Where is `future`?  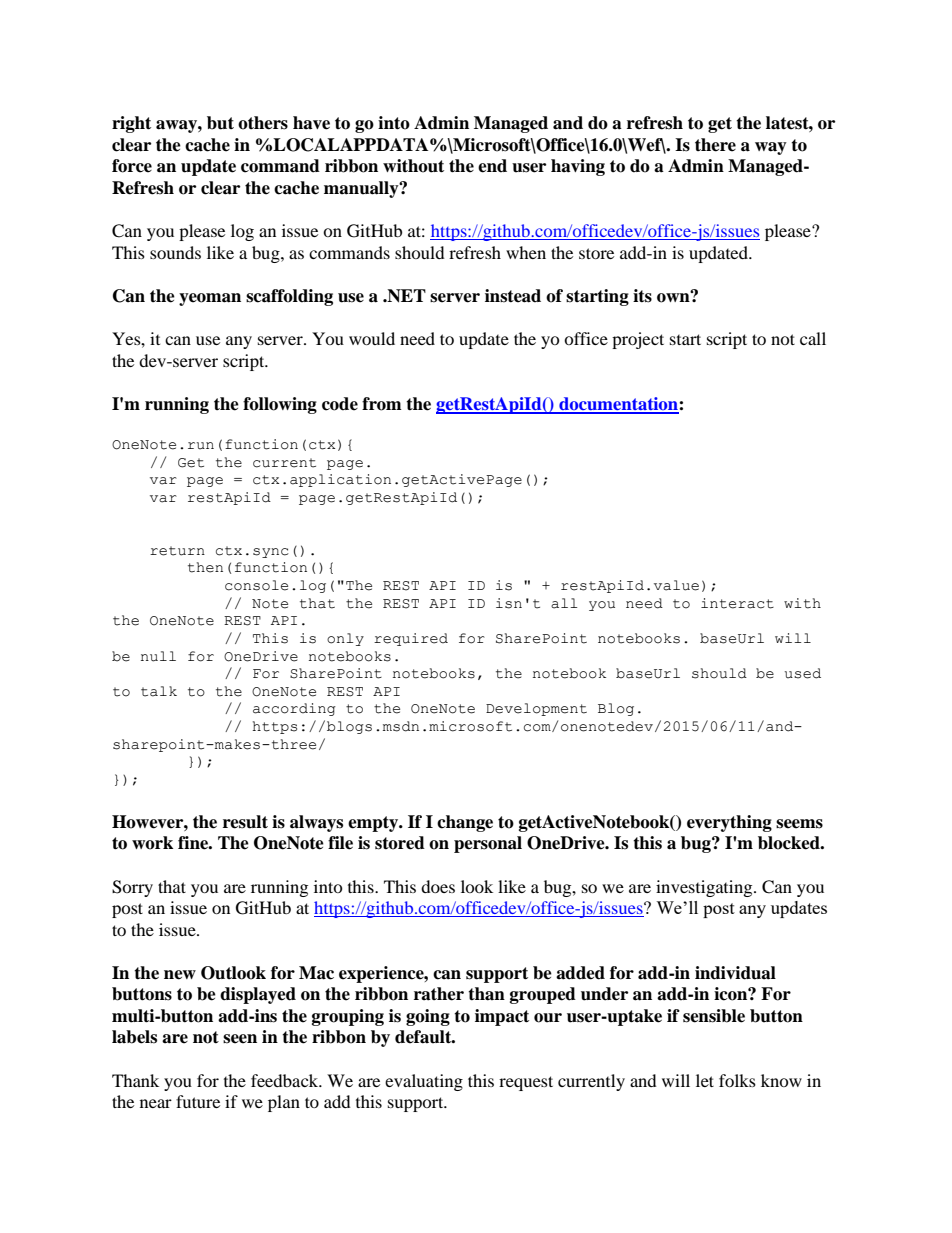 future is located at coordinates (198, 1101).
